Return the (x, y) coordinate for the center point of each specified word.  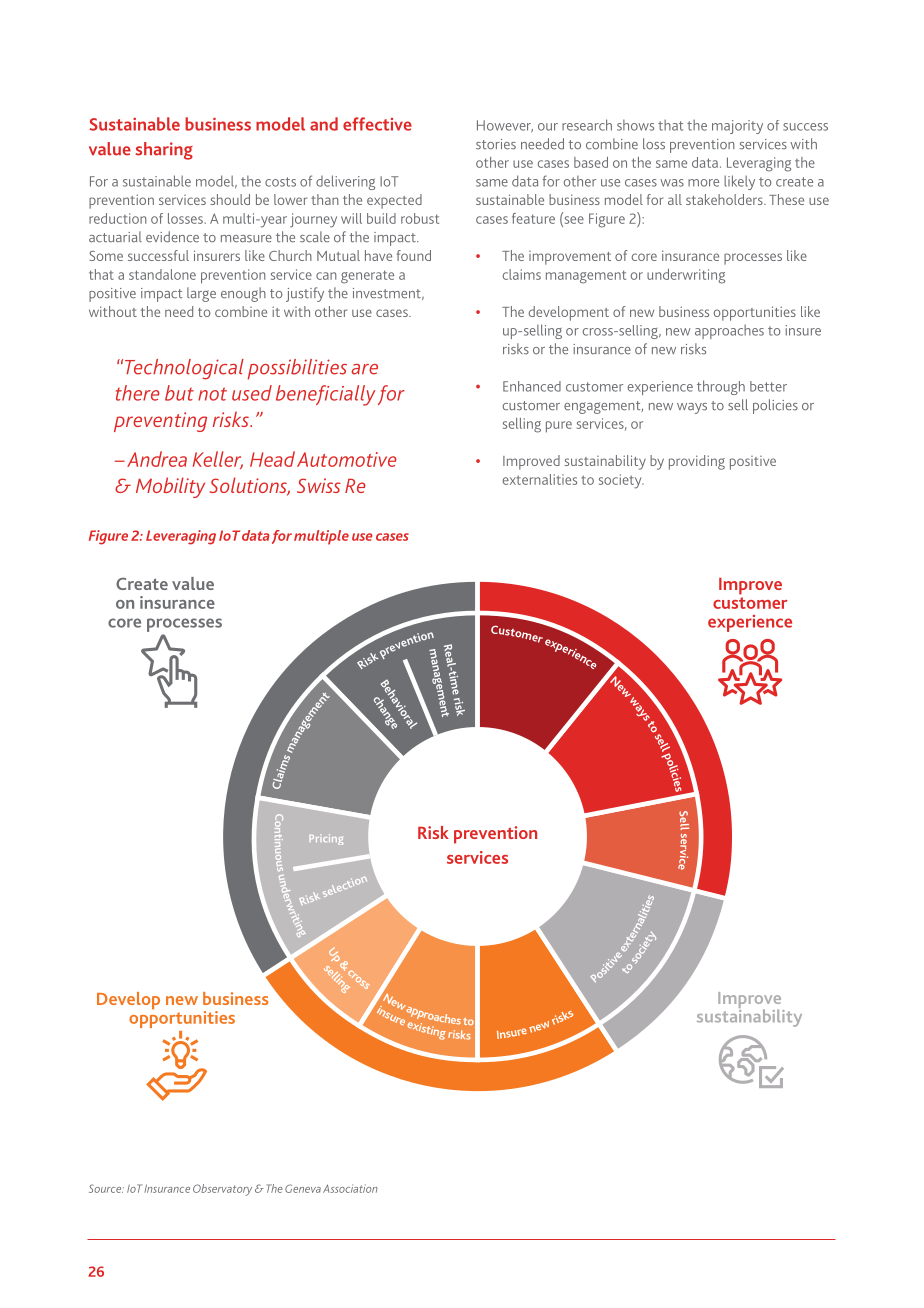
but (179, 393)
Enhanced (532, 386)
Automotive (347, 459)
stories (496, 144)
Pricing (326, 839)
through (721, 387)
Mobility (170, 487)
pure (559, 427)
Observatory (222, 1190)
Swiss (319, 485)
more (703, 183)
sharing (164, 151)
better (768, 386)
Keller (218, 460)
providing (697, 462)
